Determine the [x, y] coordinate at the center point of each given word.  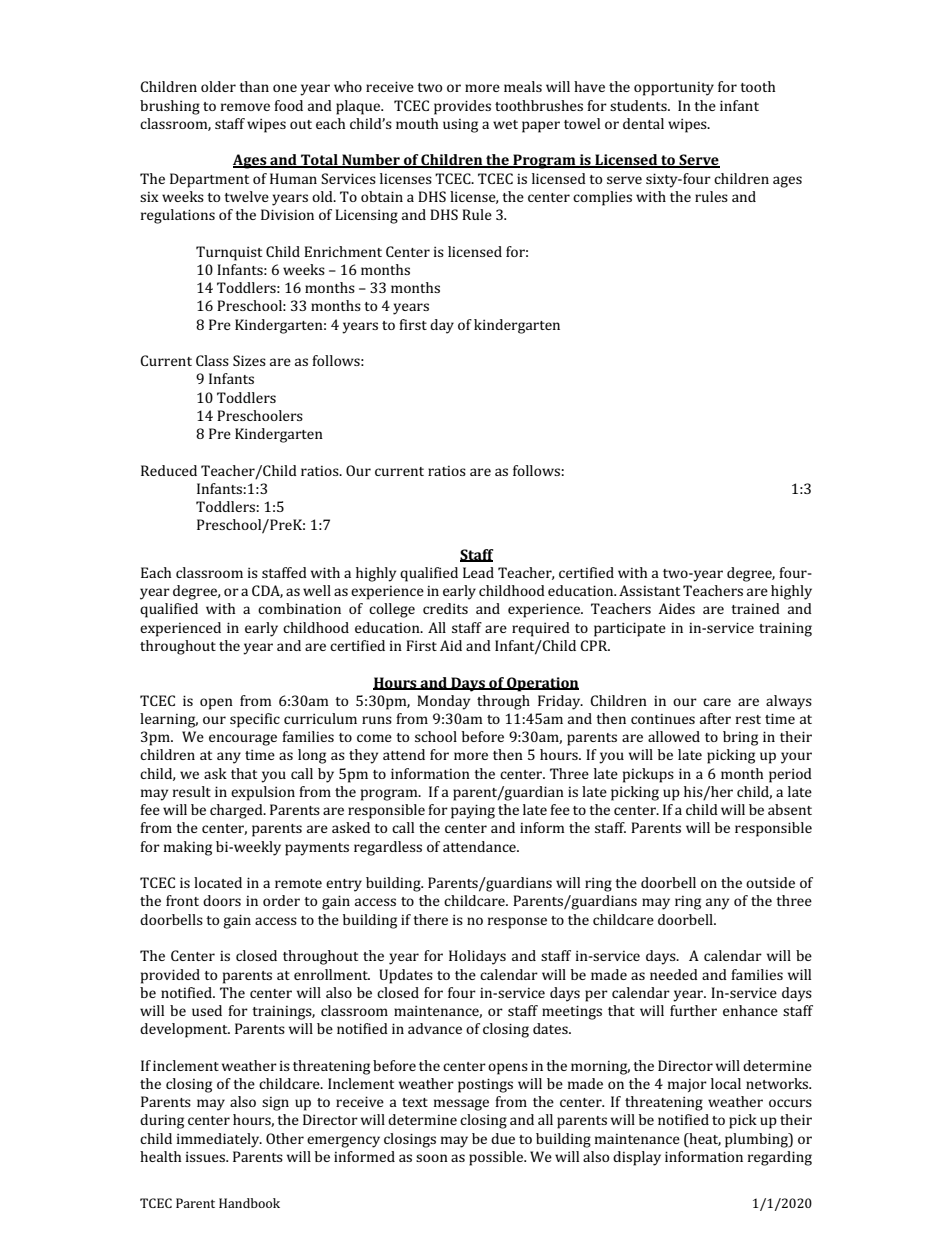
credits [445, 608]
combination [299, 608]
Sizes [249, 360]
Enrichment [343, 251]
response [517, 923]
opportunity [674, 89]
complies [602, 198]
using [460, 126]
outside [770, 882]
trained [755, 608]
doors [222, 900]
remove [245, 107]
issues [207, 1157]
